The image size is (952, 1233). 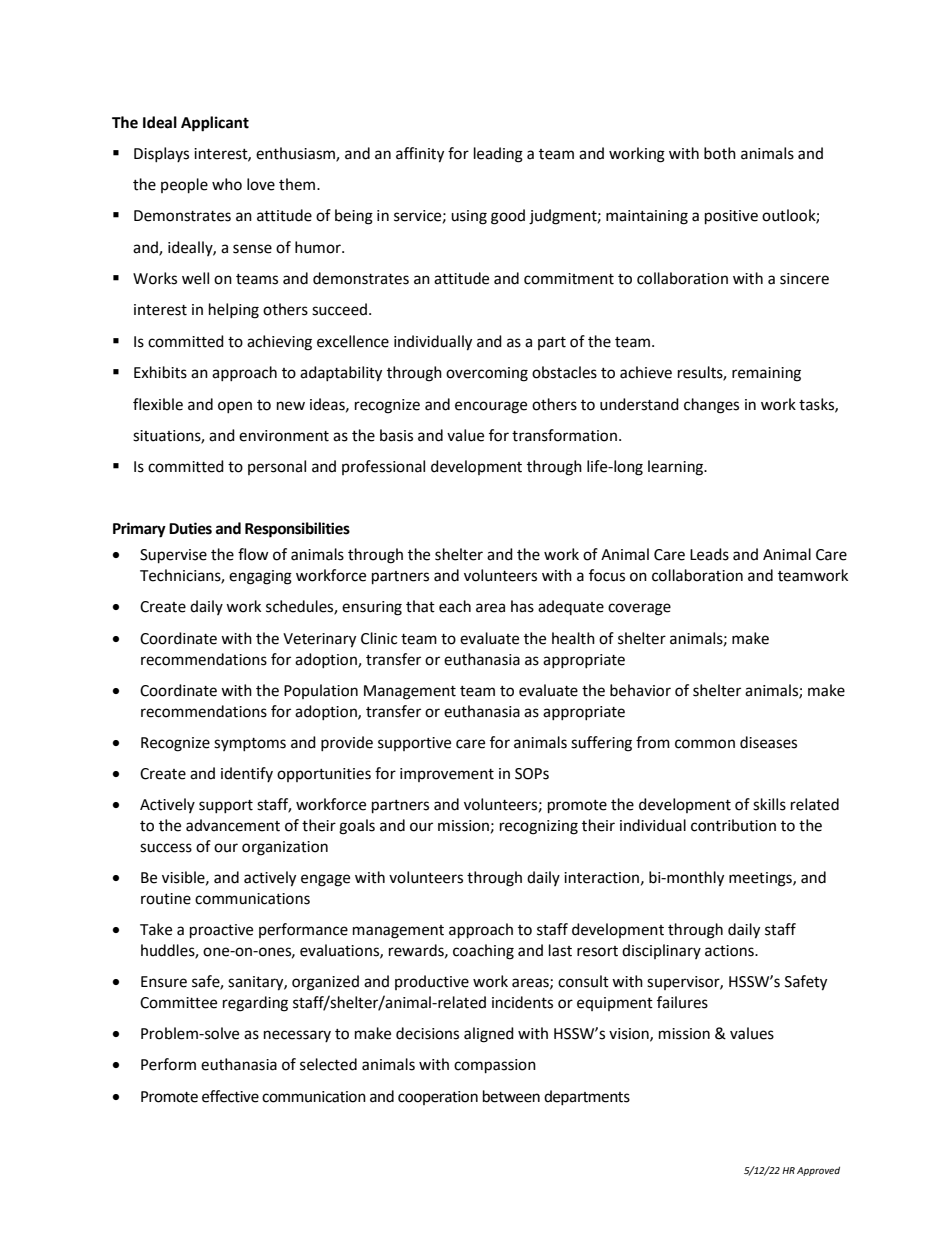 What do you see at coordinates (235, 407) in the document?
I see `open` at bounding box center [235, 407].
